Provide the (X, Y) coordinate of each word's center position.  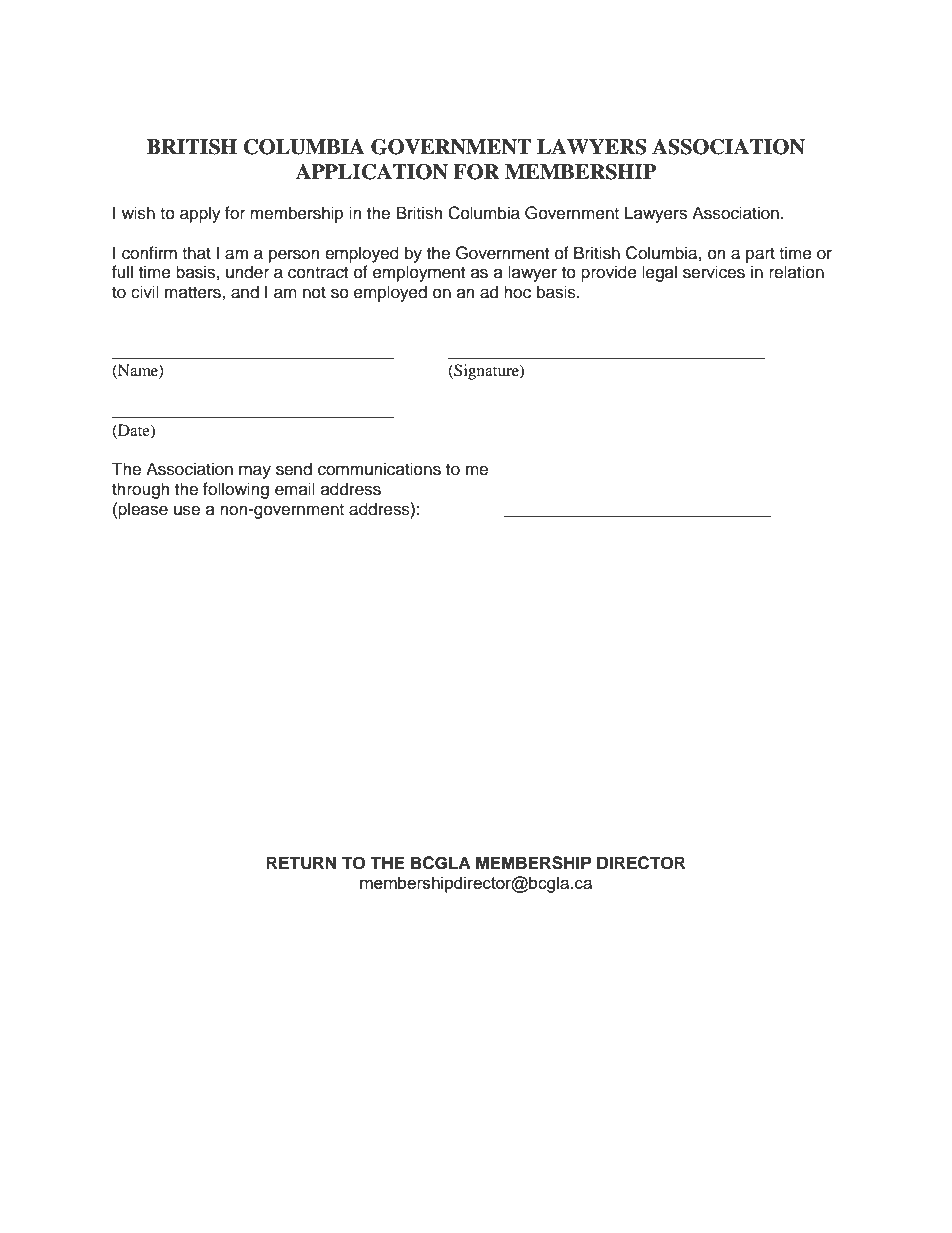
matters (194, 293)
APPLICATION (371, 172)
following (236, 490)
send (294, 469)
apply (200, 214)
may (255, 472)
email (295, 489)
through (141, 490)
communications (379, 469)
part (760, 255)
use (187, 510)
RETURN (301, 863)
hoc (517, 292)
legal (659, 273)
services (714, 272)
